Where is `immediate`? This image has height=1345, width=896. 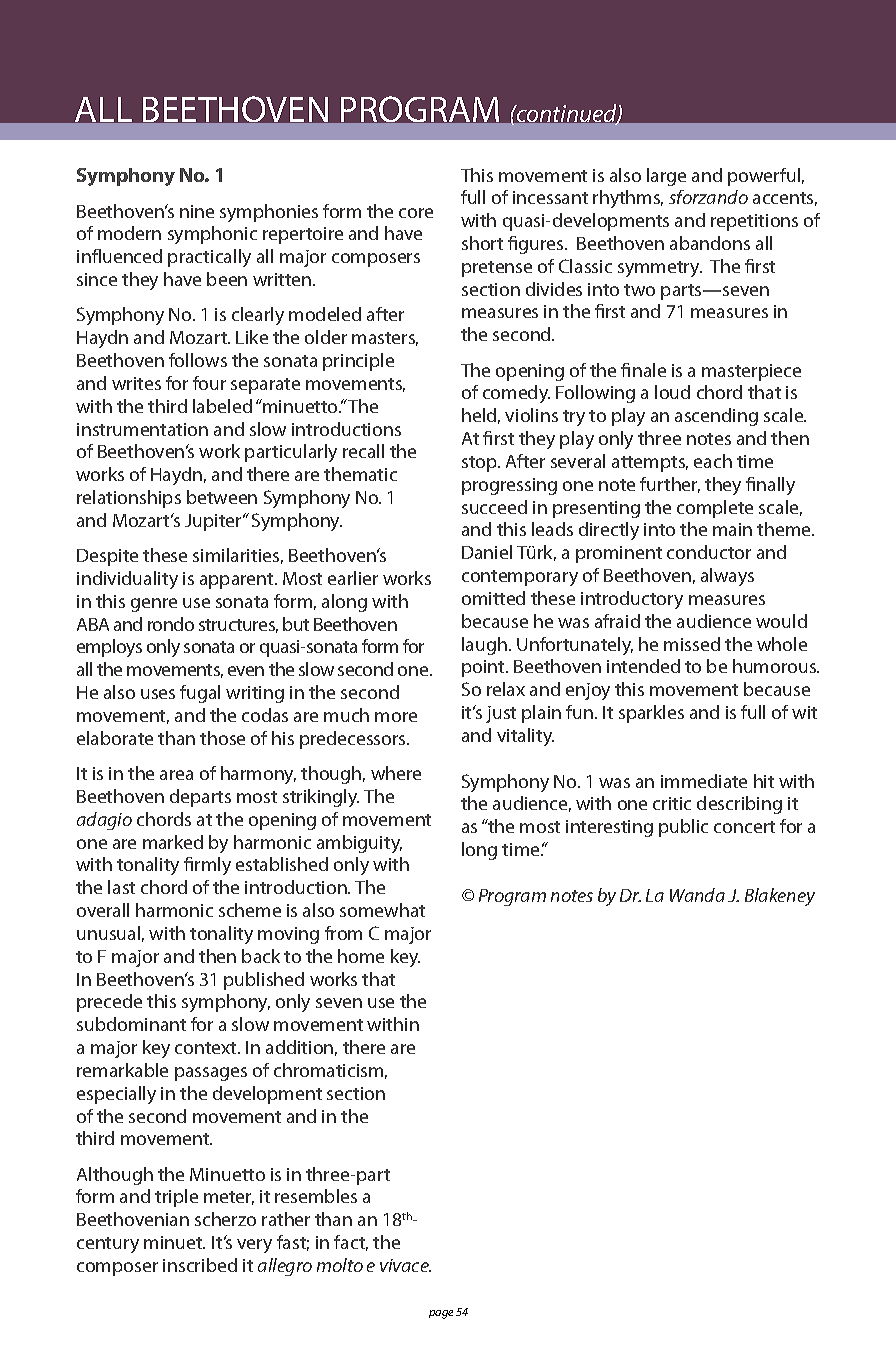
immediate is located at coordinates (704, 781).
